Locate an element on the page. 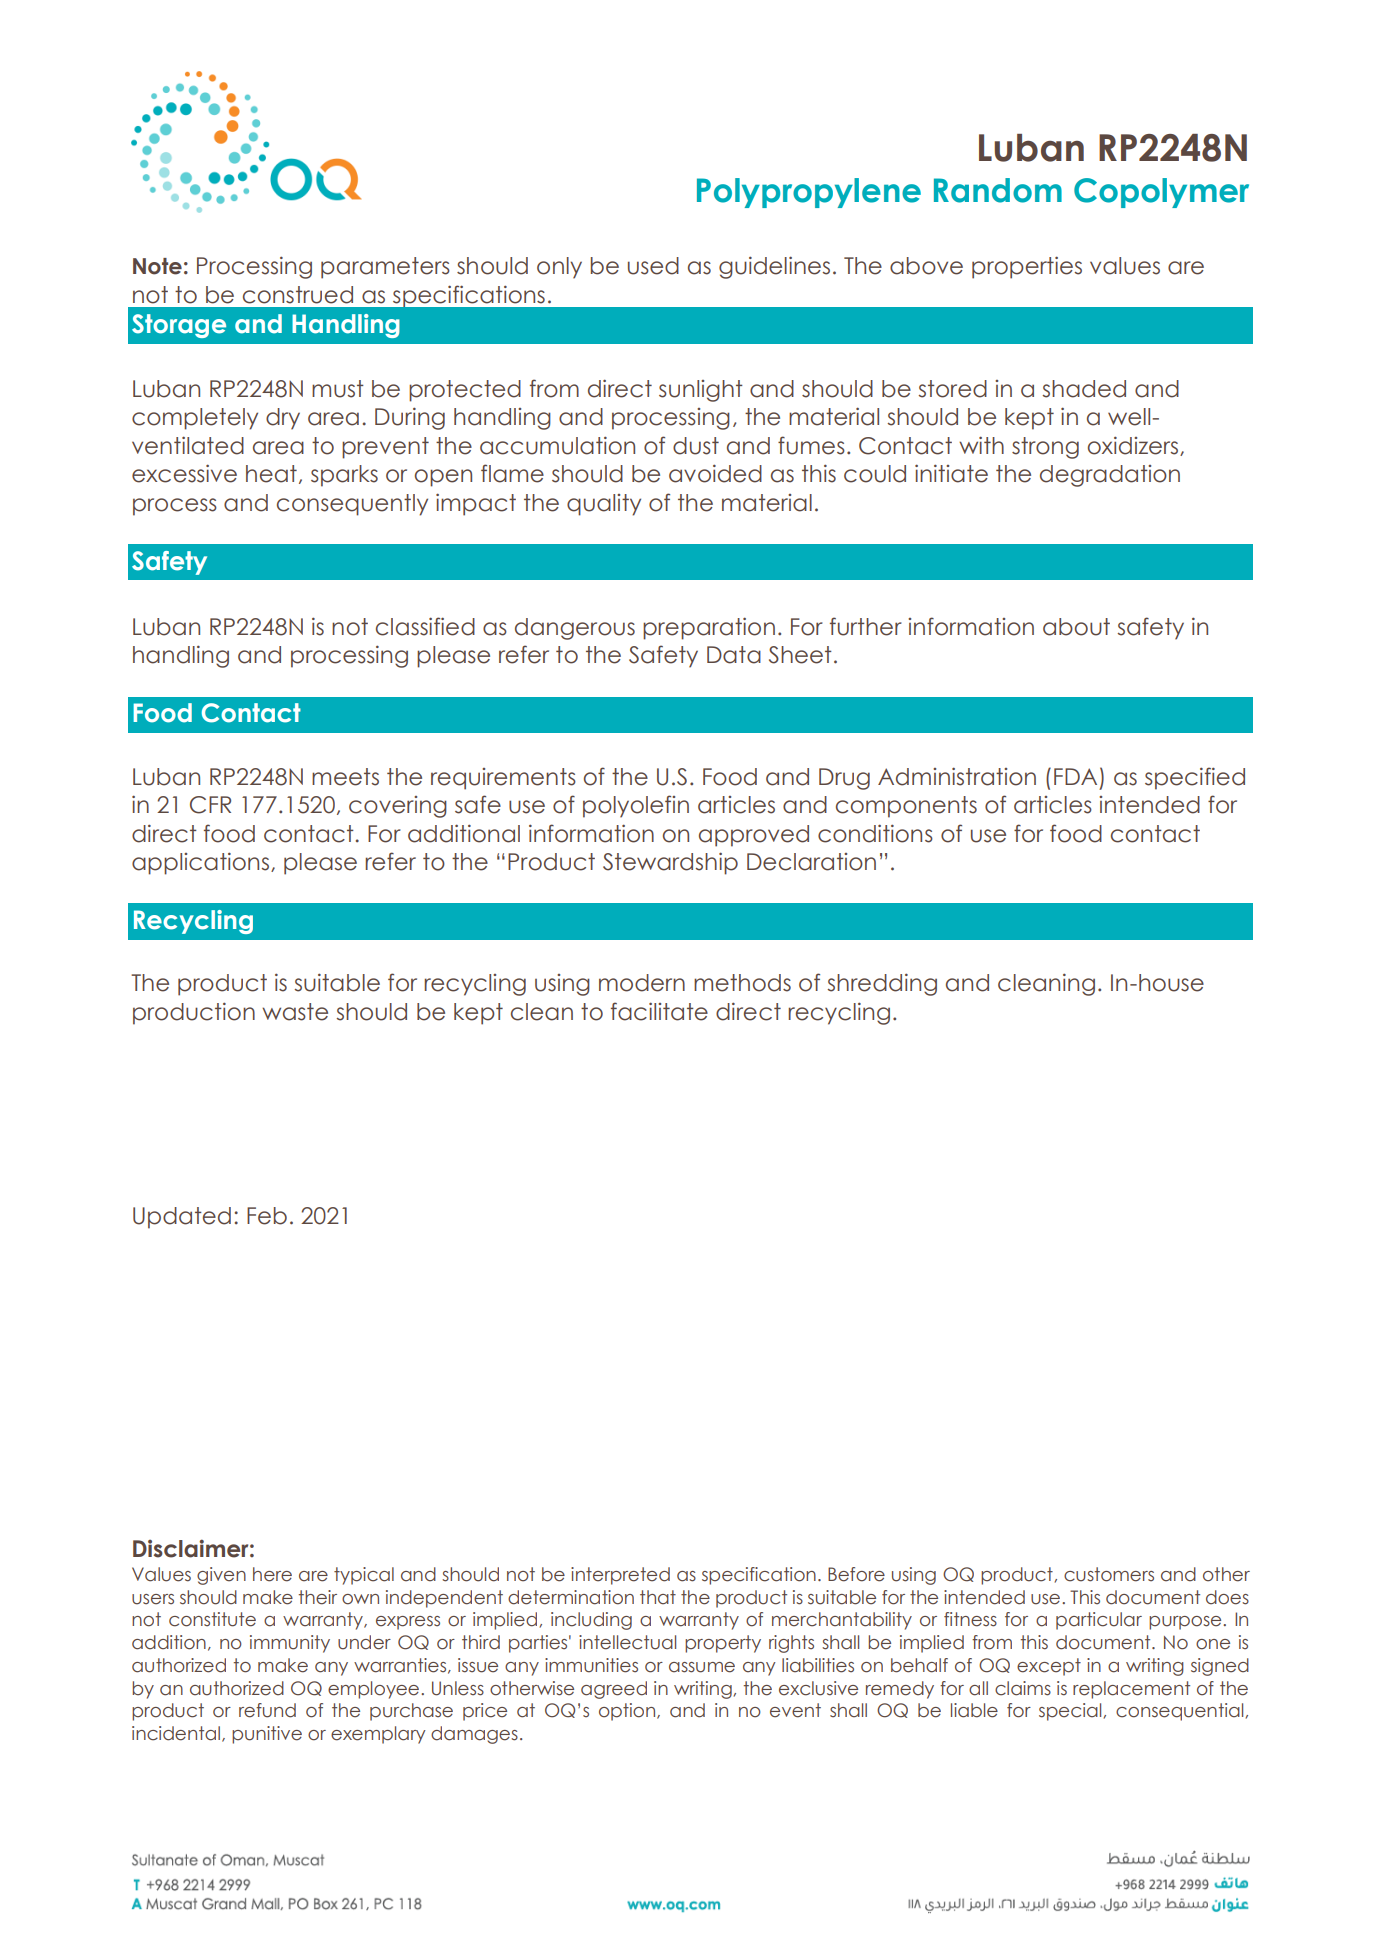 Image resolution: width=1381 pixels, height=1952 pixels. Feb is located at coordinates (267, 1216).
